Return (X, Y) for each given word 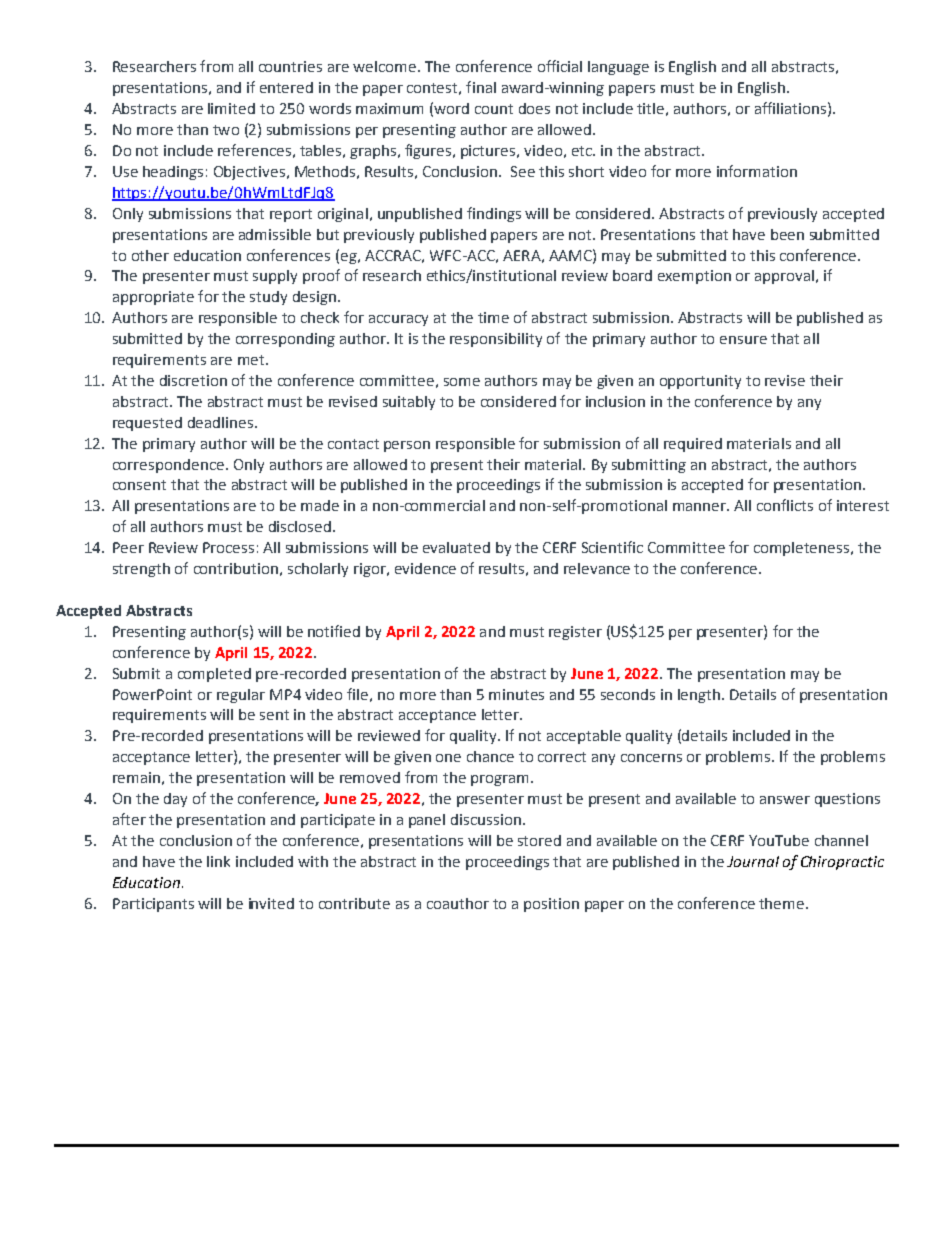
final (481, 87)
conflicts (785, 505)
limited (231, 108)
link (218, 861)
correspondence (168, 466)
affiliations (790, 108)
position (551, 905)
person (407, 446)
